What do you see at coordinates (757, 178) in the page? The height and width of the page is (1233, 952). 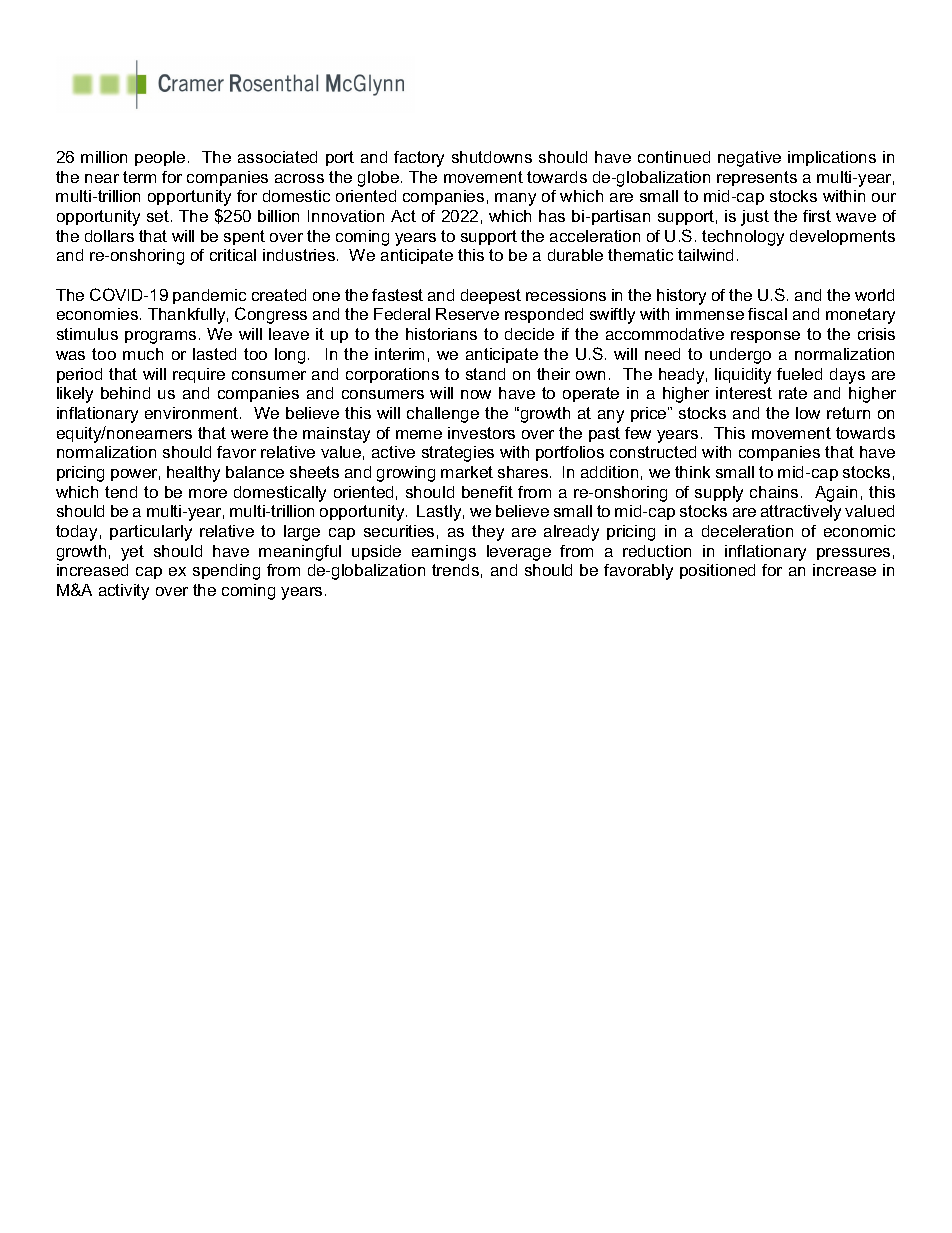 I see `represents` at bounding box center [757, 178].
